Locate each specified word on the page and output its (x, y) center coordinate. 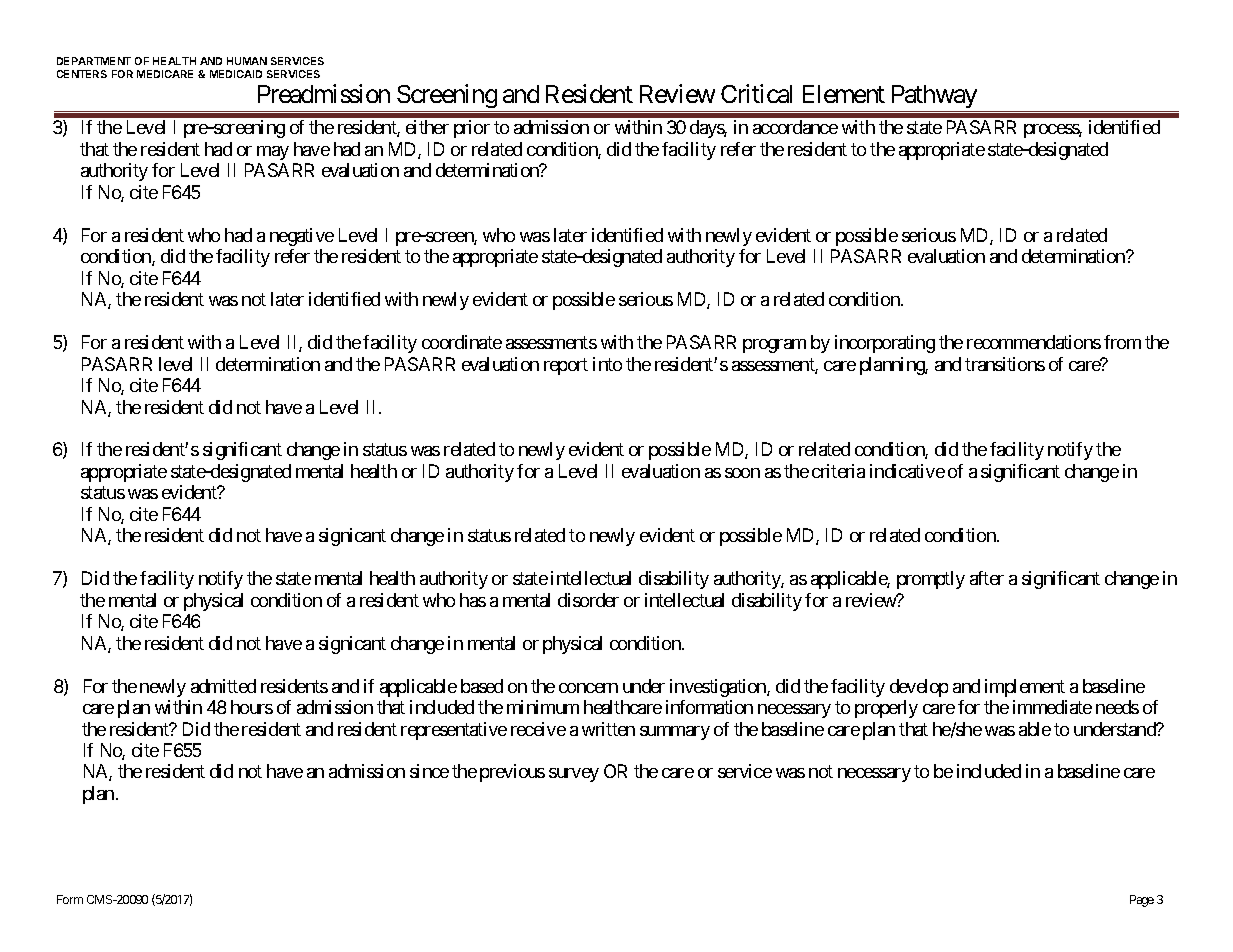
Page (1142, 901)
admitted (223, 686)
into (607, 364)
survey (574, 775)
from (1122, 342)
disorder (588, 600)
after (987, 578)
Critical (756, 93)
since (429, 771)
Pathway (933, 98)
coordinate (462, 342)
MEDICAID (236, 74)
